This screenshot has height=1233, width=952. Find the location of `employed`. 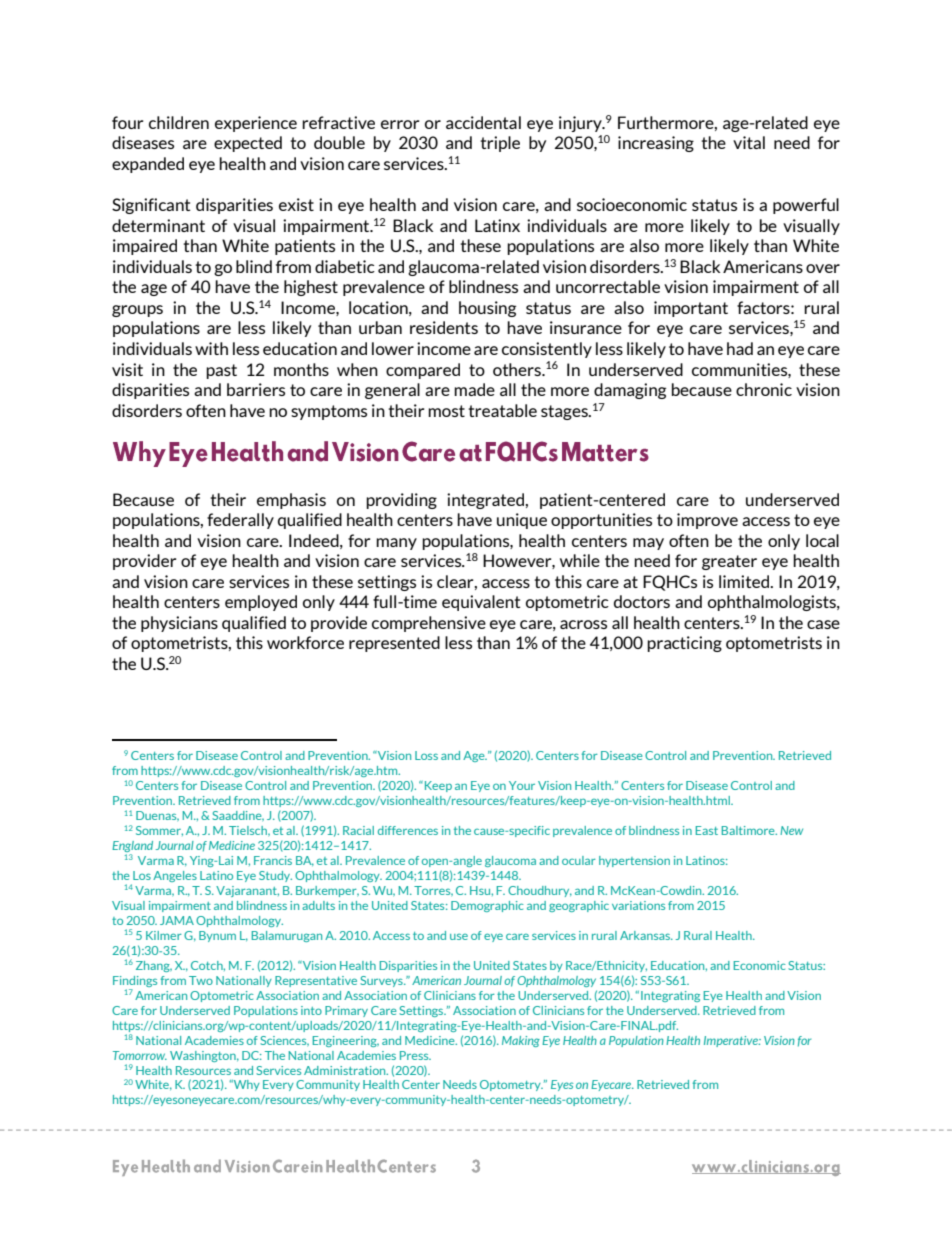

employed is located at coordinates (261, 603).
